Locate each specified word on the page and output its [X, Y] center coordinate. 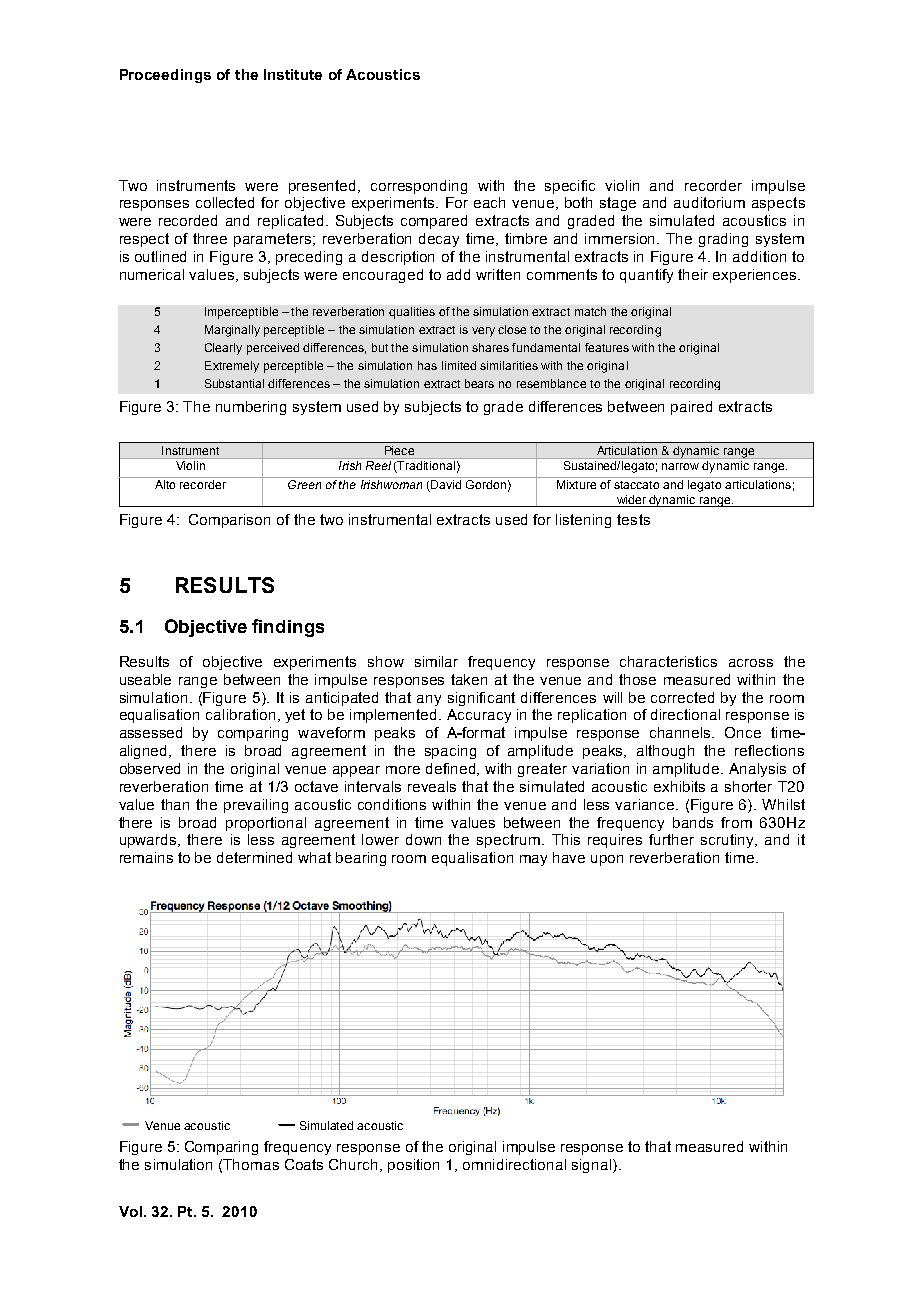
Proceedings [165, 76]
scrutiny [729, 841]
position [413, 1166]
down [423, 839]
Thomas [251, 1164]
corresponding [419, 187]
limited [459, 365]
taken [469, 679]
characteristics [668, 661]
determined [254, 857]
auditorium [709, 202]
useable [145, 679]
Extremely [232, 367]
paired [691, 408]
